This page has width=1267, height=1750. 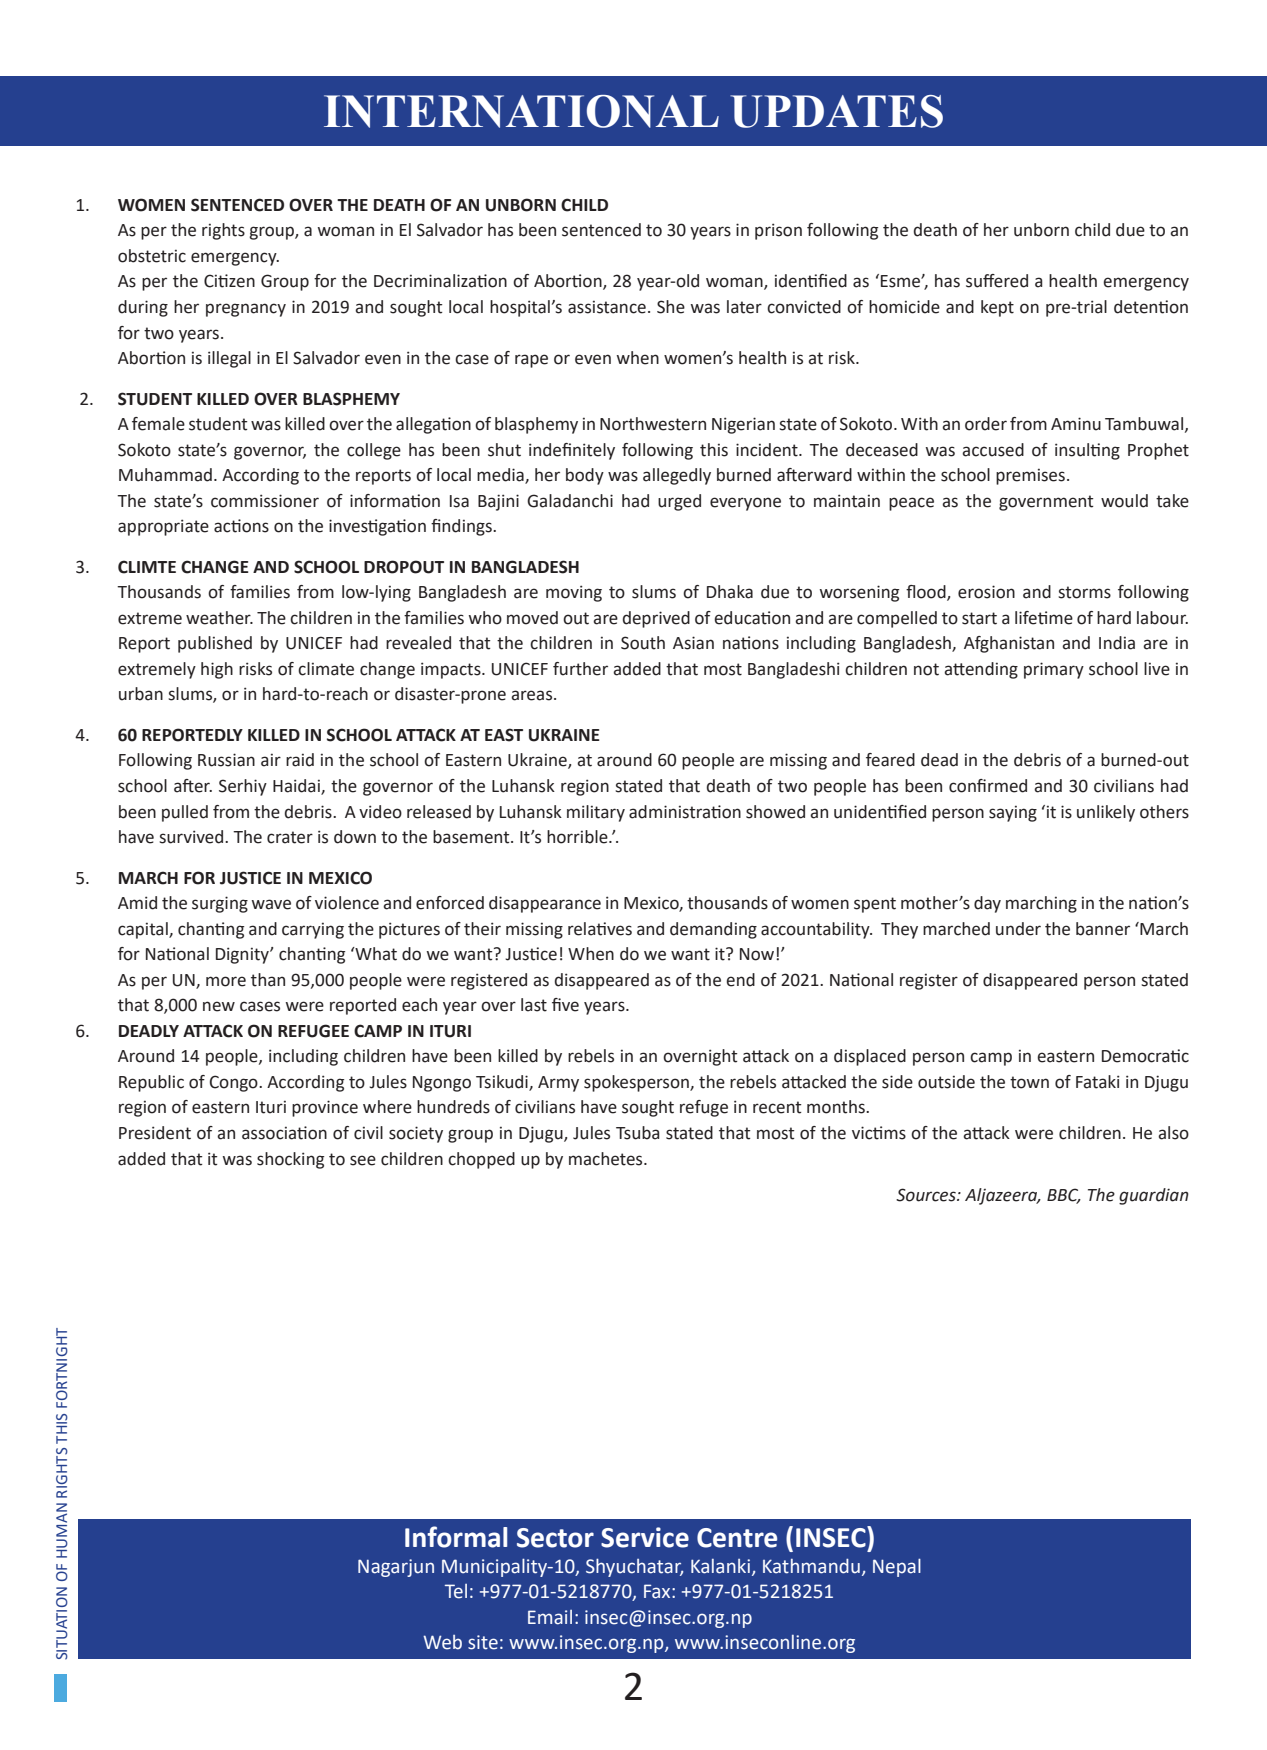 What do you see at coordinates (638, 1133) in the page?
I see `Tsuba` at bounding box center [638, 1133].
